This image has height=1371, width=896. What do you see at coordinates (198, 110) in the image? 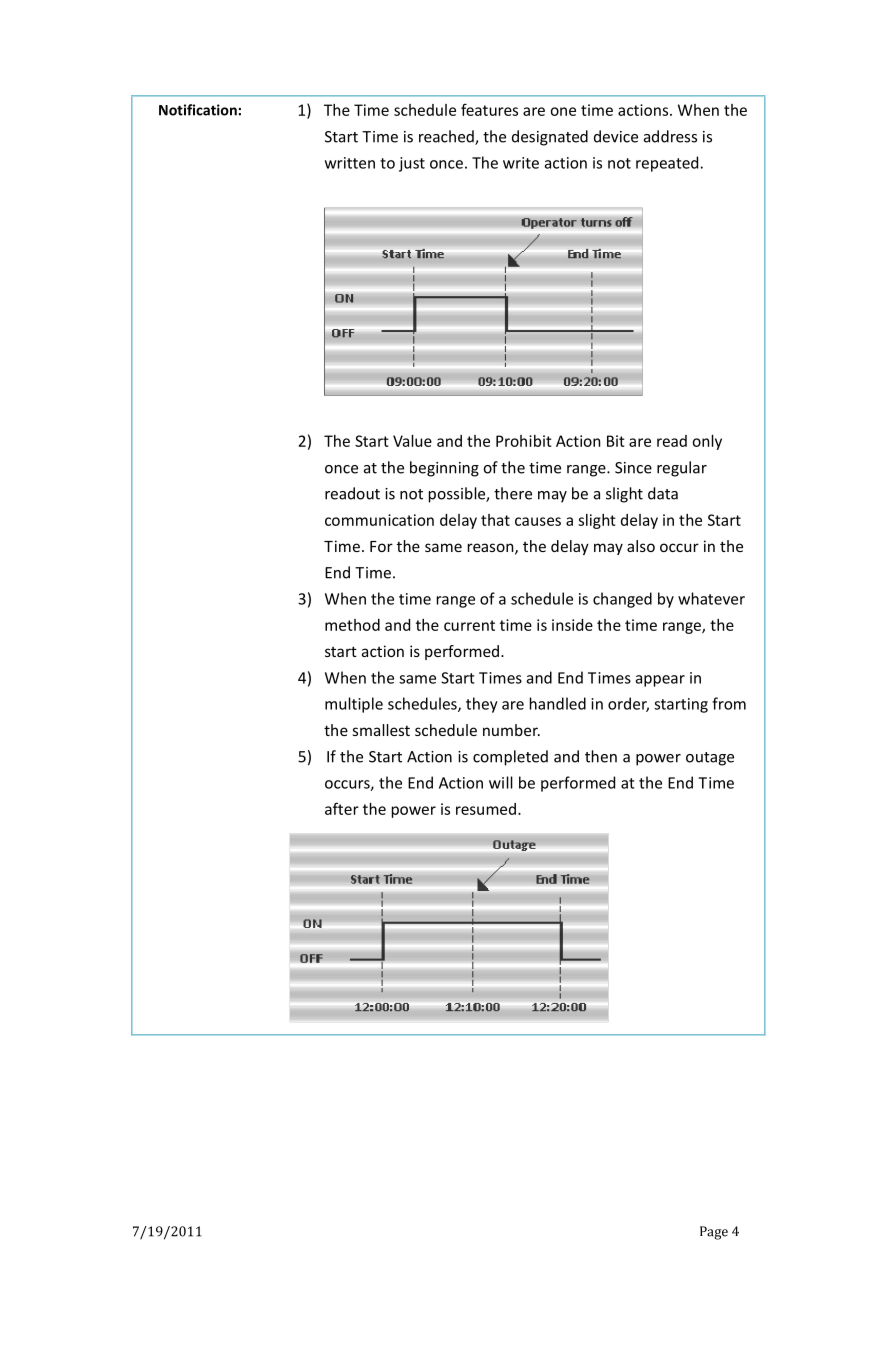
I see `Notification` at bounding box center [198, 110].
